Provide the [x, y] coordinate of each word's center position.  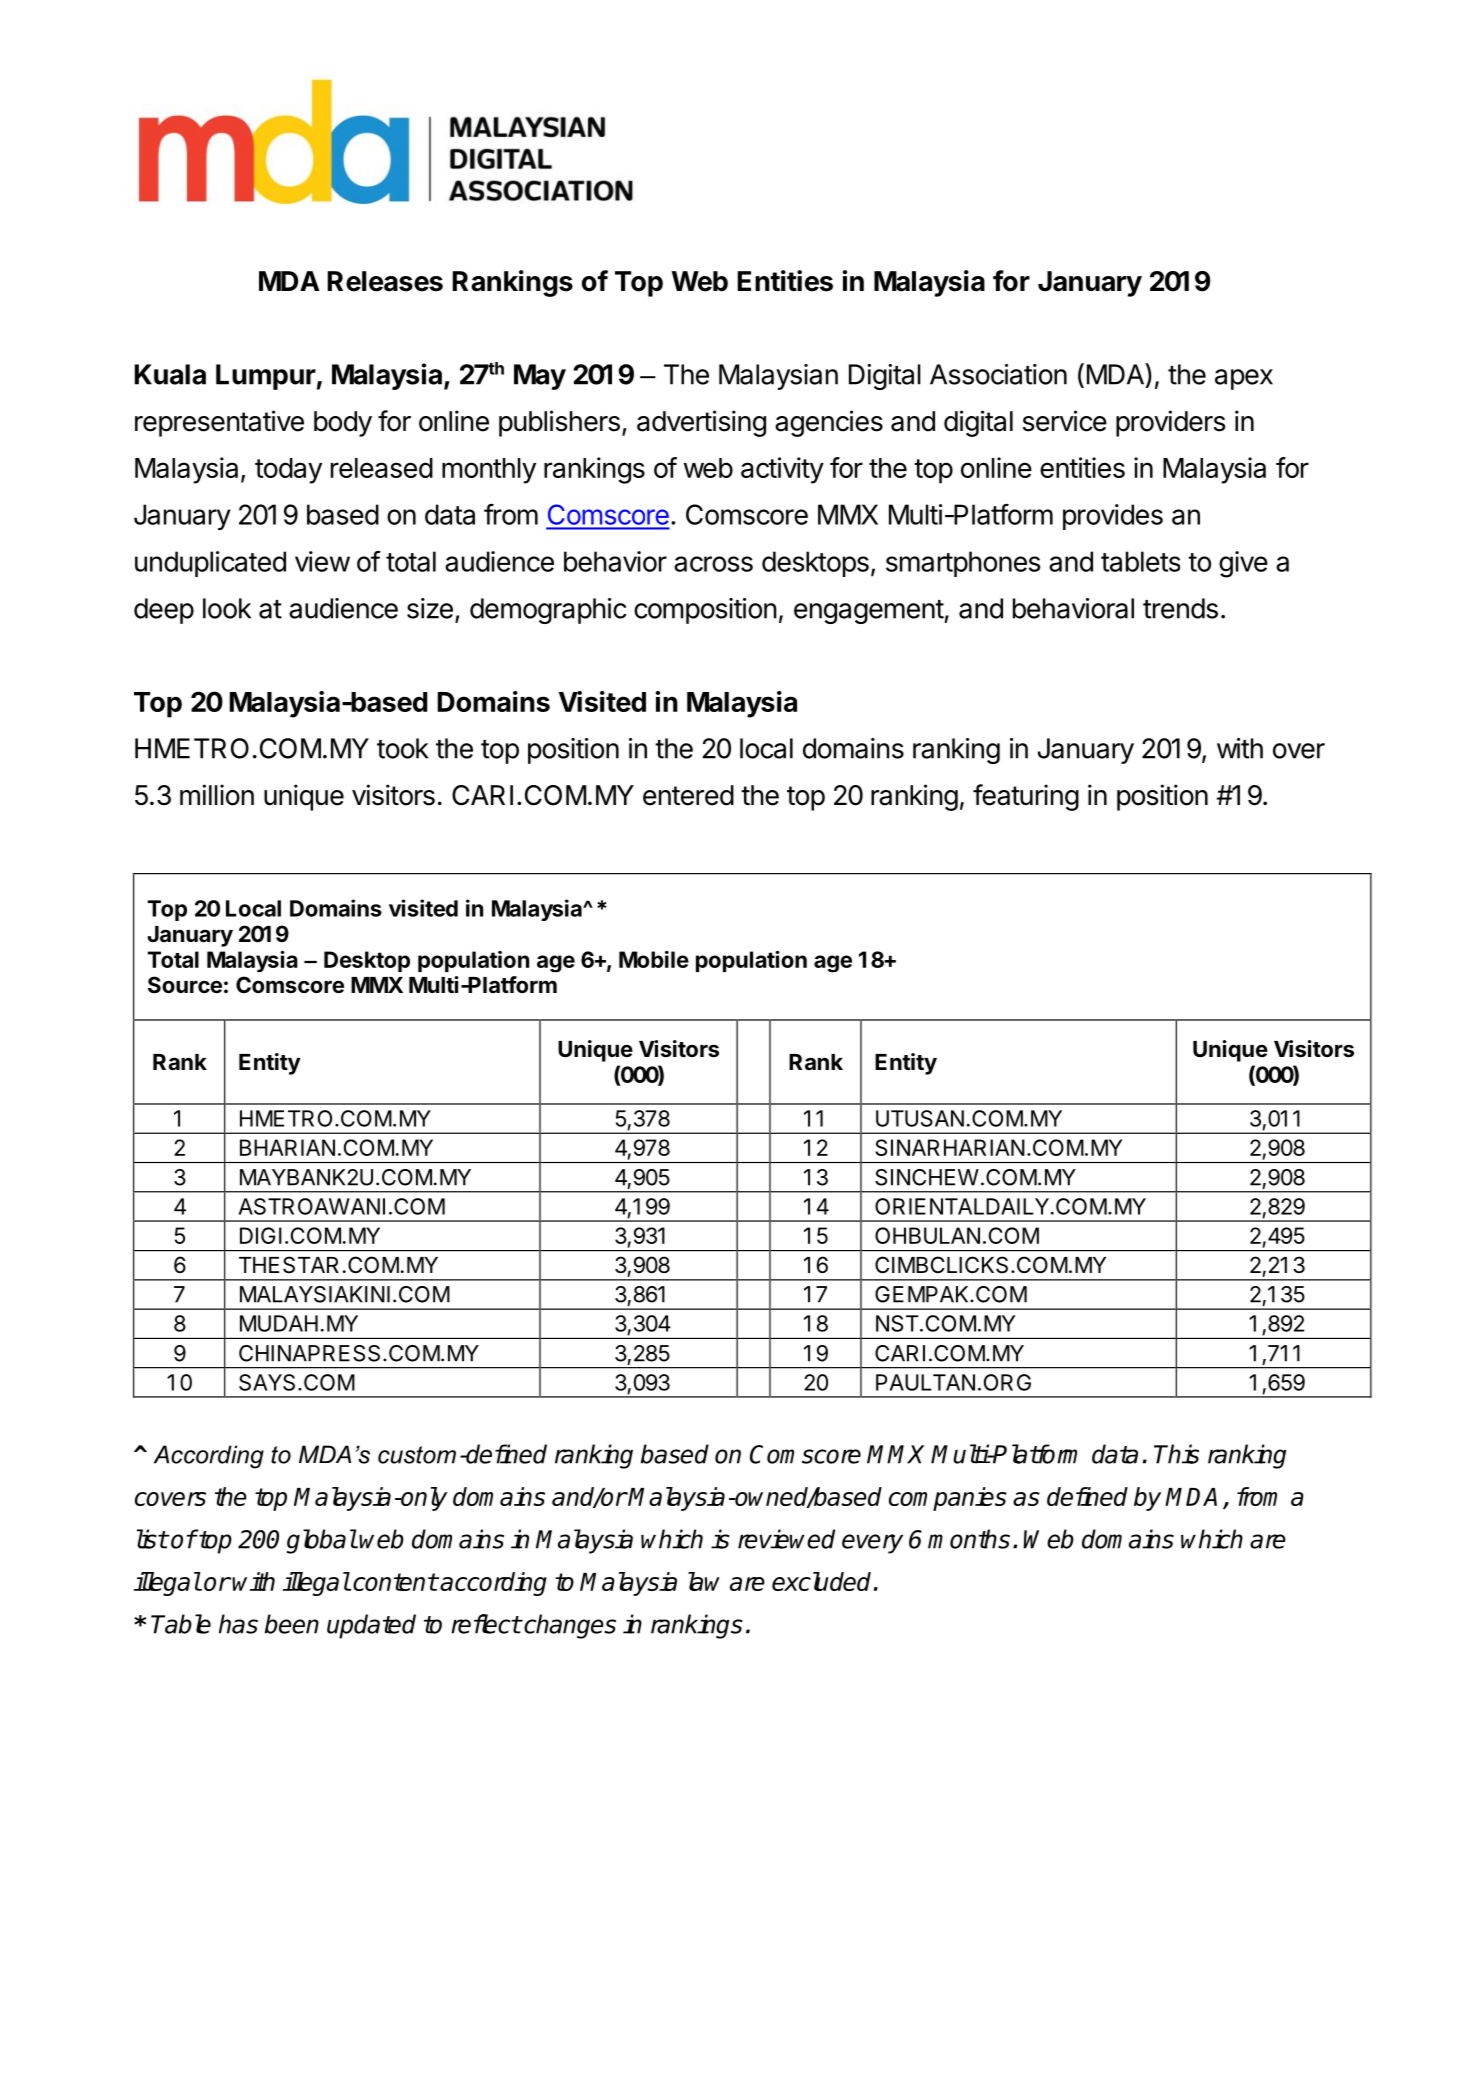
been [292, 1624]
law [704, 1581]
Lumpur [266, 377]
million [217, 795]
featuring [1026, 797]
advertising [701, 423]
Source [185, 985]
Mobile [654, 959]
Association [998, 374]
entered [688, 795]
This [1176, 1454]
